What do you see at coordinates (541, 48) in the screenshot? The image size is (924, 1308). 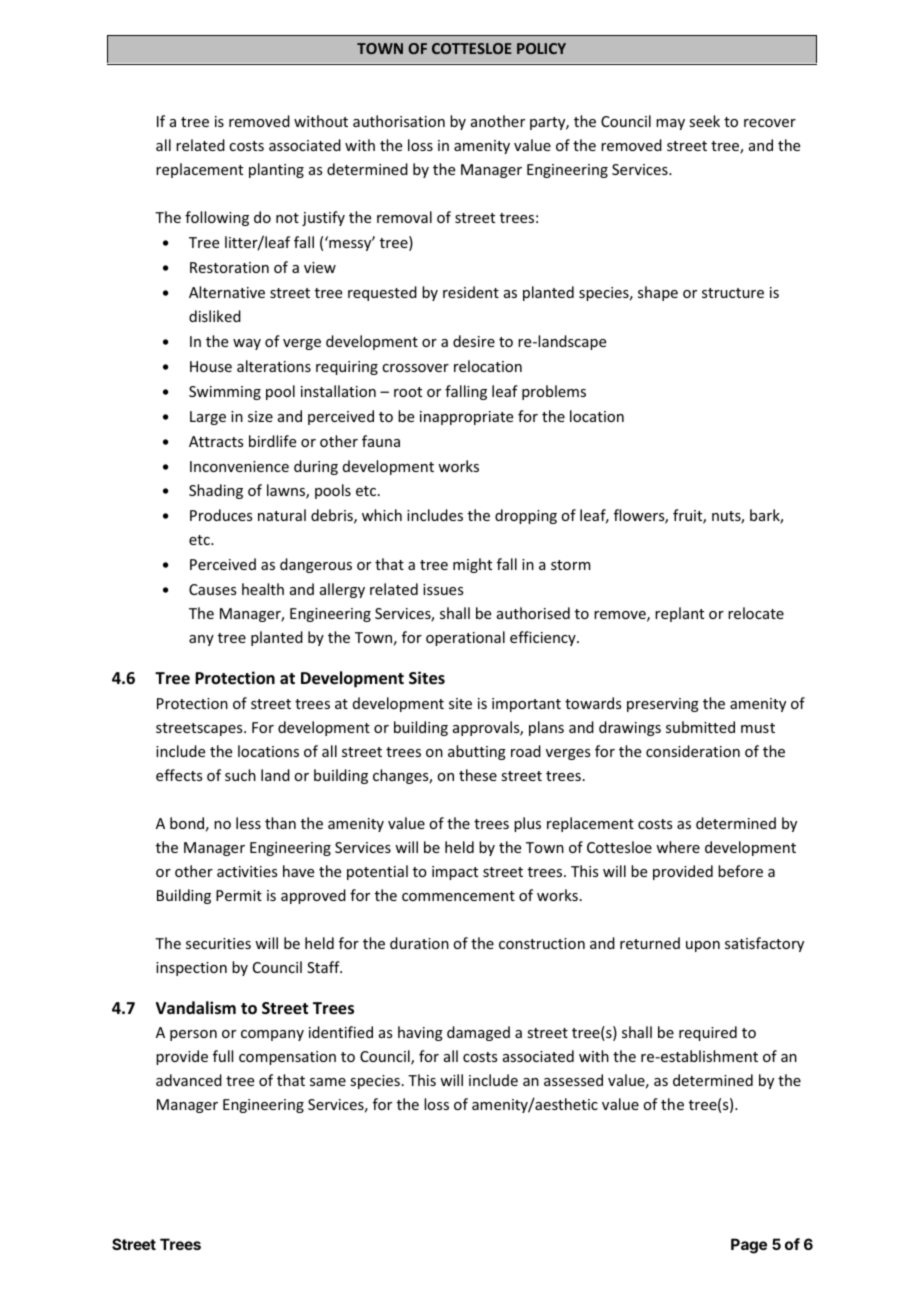 I see `POLICY` at bounding box center [541, 48].
